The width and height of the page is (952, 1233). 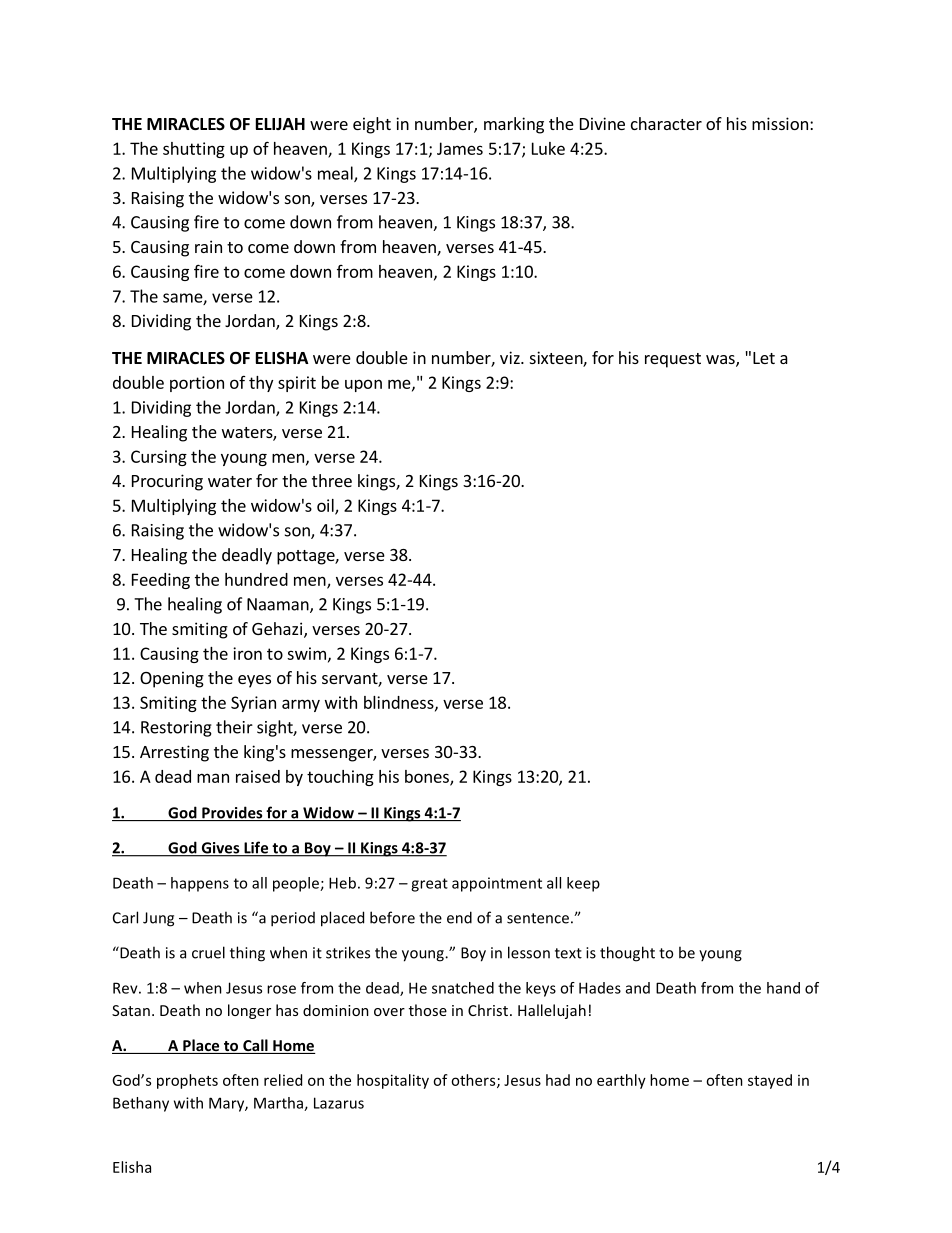 I want to click on prophets, so click(x=187, y=1081).
